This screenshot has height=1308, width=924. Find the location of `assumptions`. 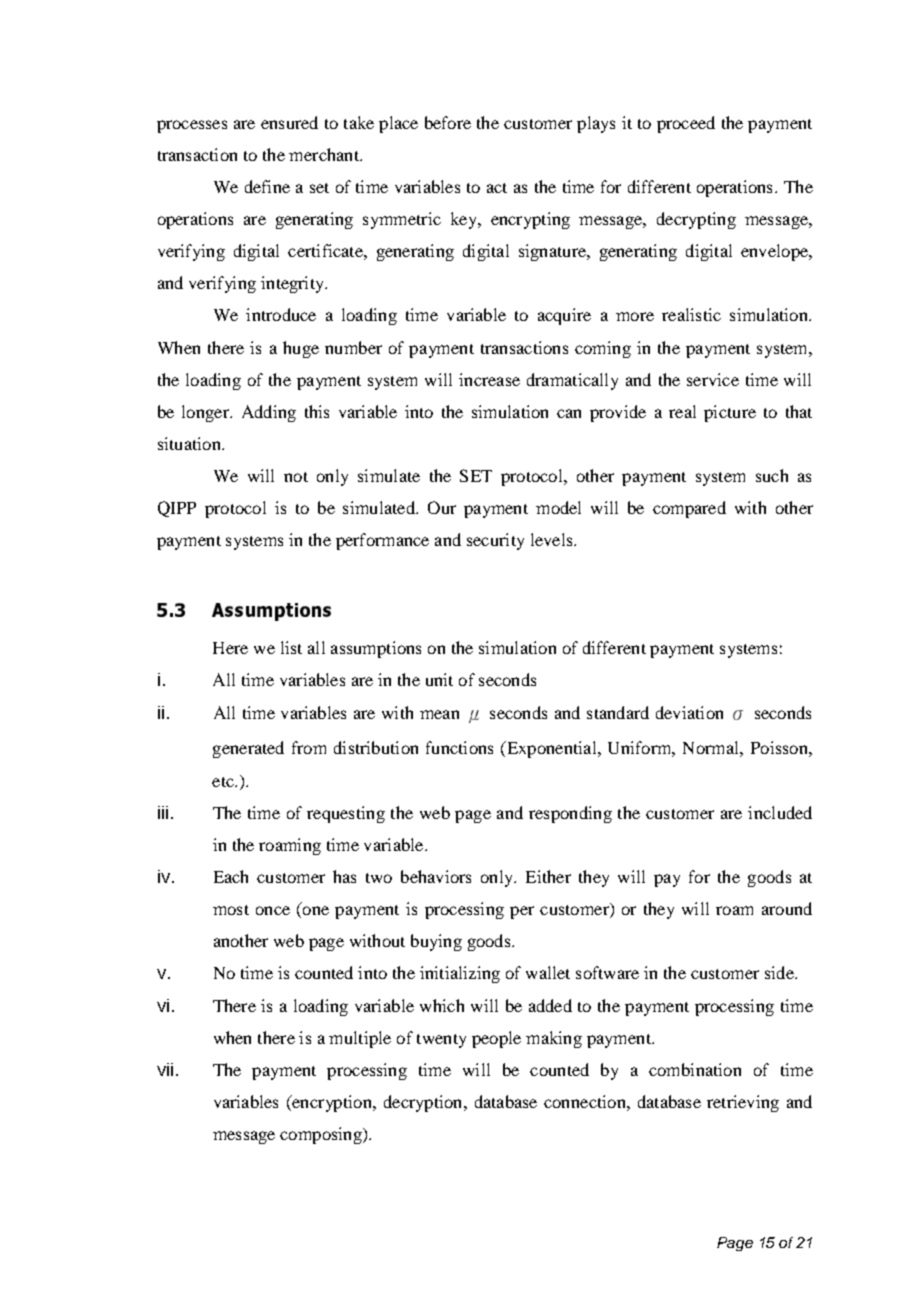

assumptions is located at coordinates (376, 649).
